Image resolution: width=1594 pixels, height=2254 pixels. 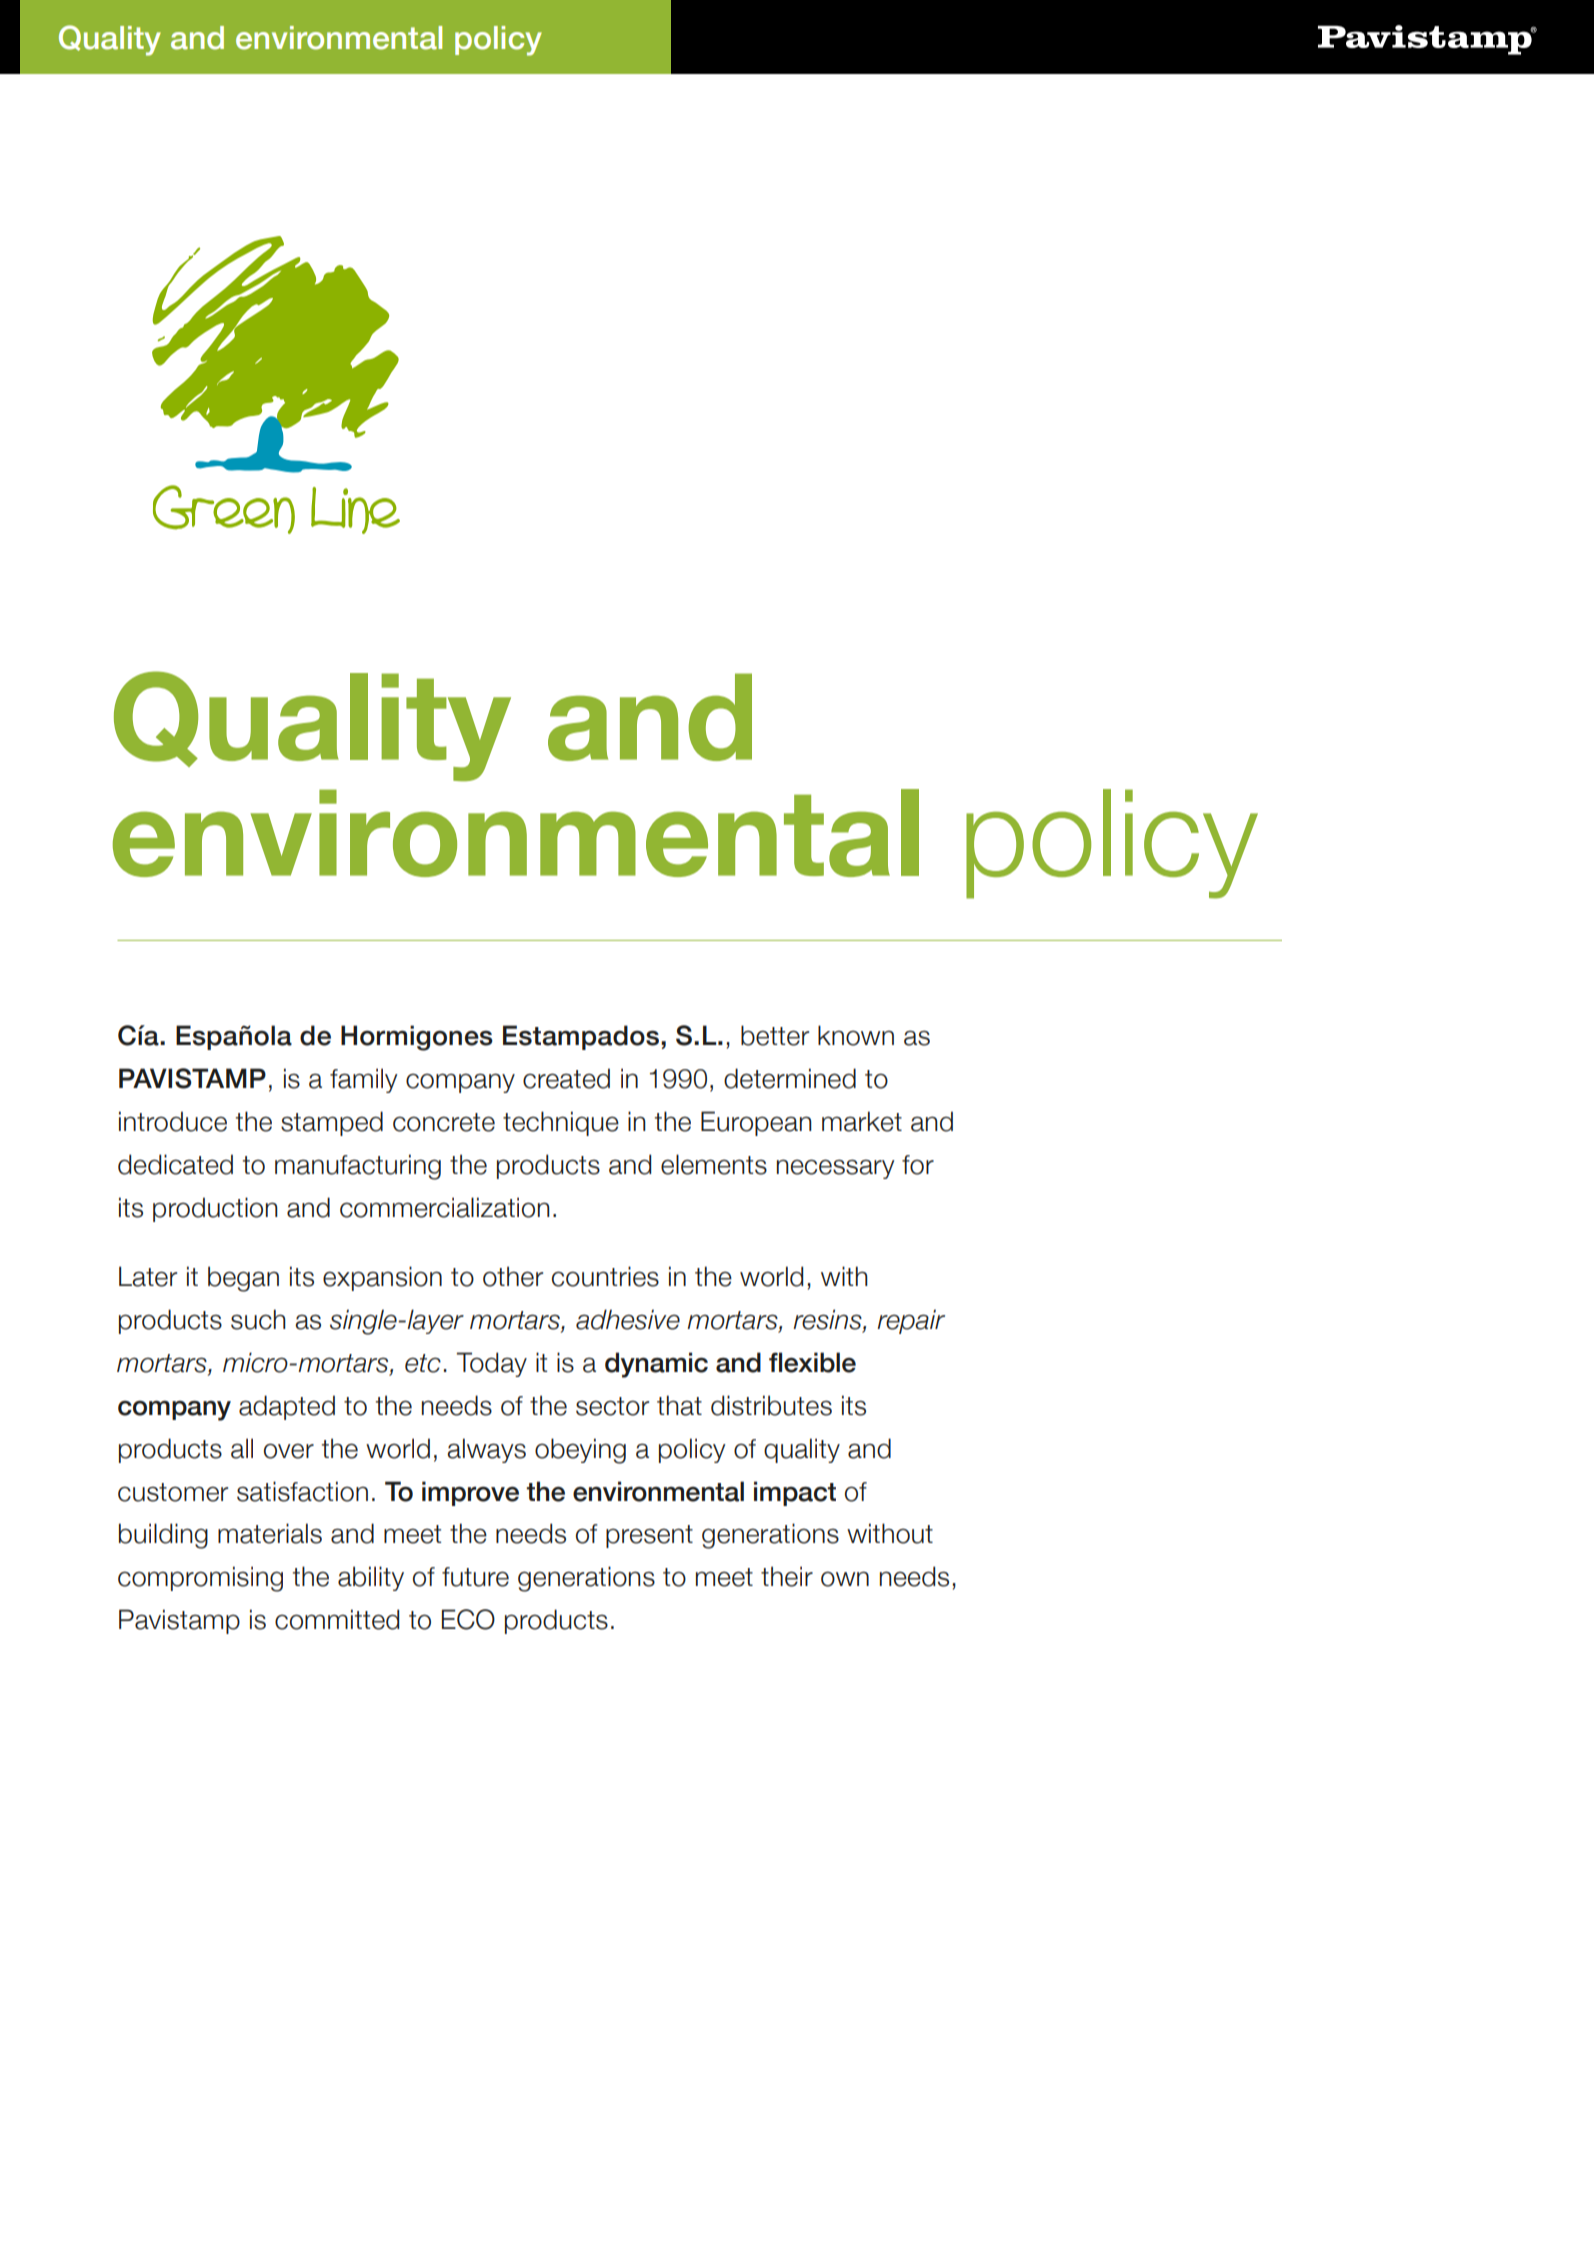 What do you see at coordinates (612, 1406) in the document?
I see `sector` at bounding box center [612, 1406].
